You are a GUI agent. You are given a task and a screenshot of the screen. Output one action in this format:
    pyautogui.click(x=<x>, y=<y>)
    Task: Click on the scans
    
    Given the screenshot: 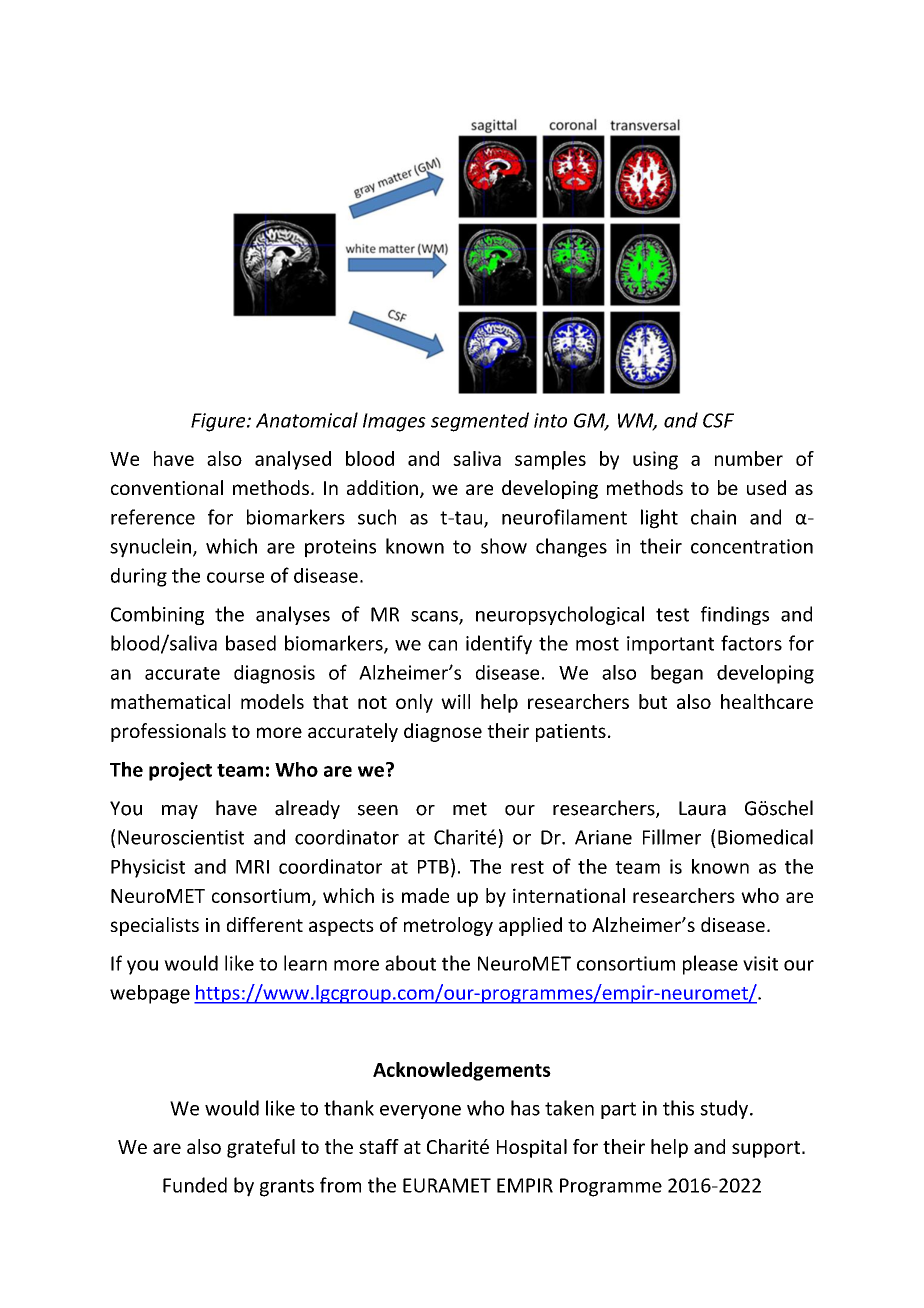 What is the action you would take?
    pyautogui.click(x=435, y=617)
